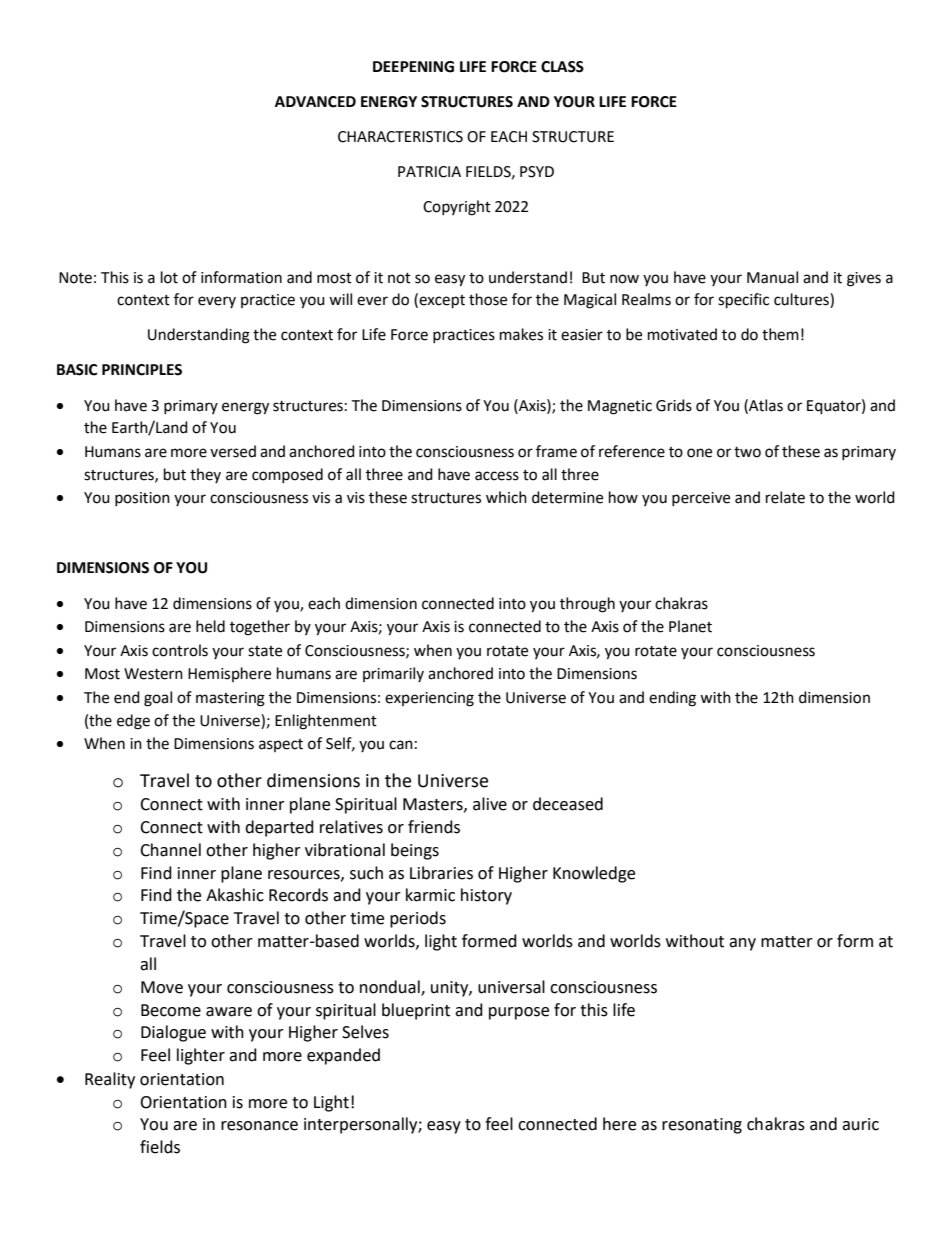 This screenshot has width=952, height=1233. What do you see at coordinates (110, 1080) in the screenshot?
I see `Reality` at bounding box center [110, 1080].
